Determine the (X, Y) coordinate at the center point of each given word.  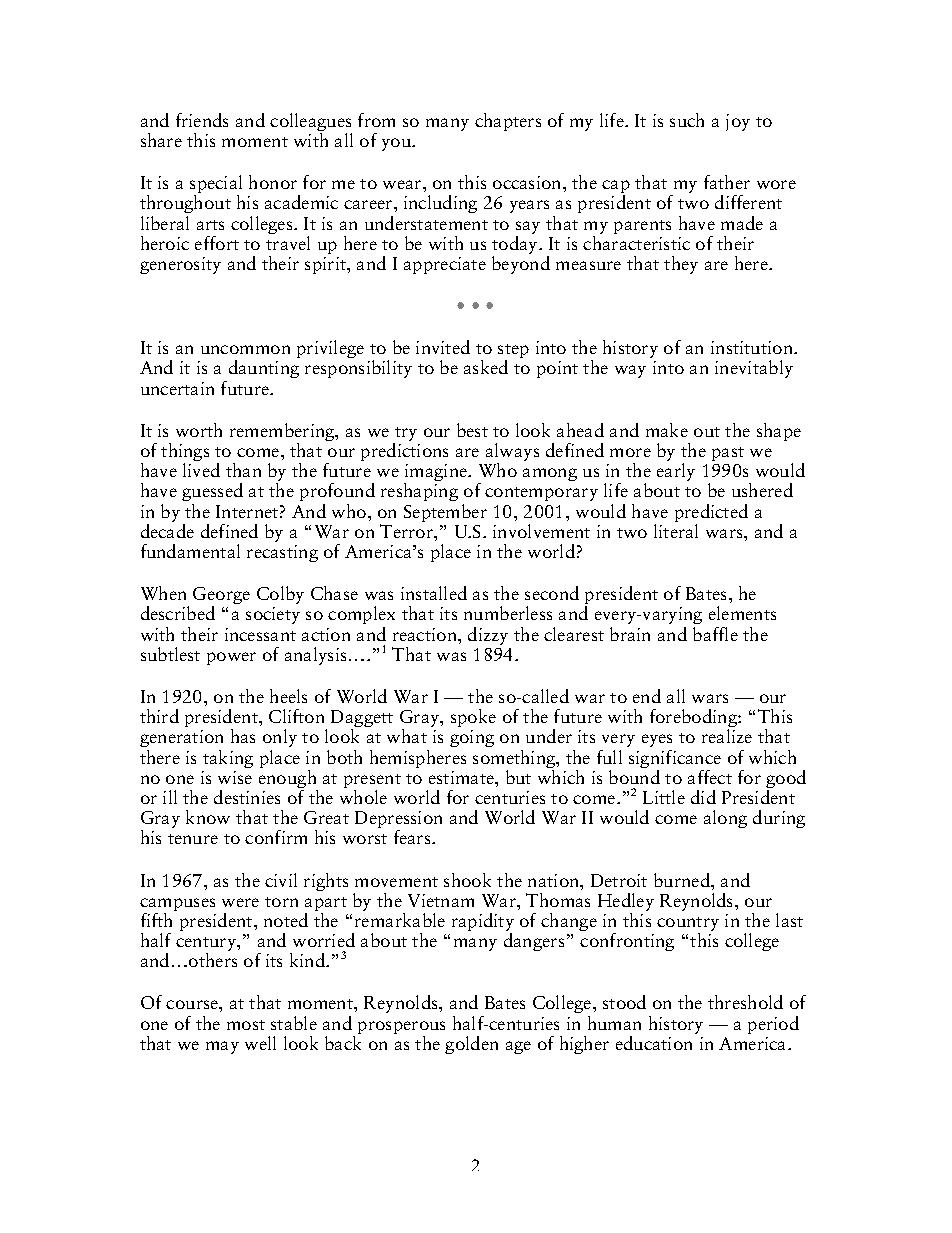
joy (738, 122)
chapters (508, 122)
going (472, 738)
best (472, 430)
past (728, 454)
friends (202, 120)
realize (727, 736)
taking (228, 759)
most (246, 1025)
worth (199, 430)
